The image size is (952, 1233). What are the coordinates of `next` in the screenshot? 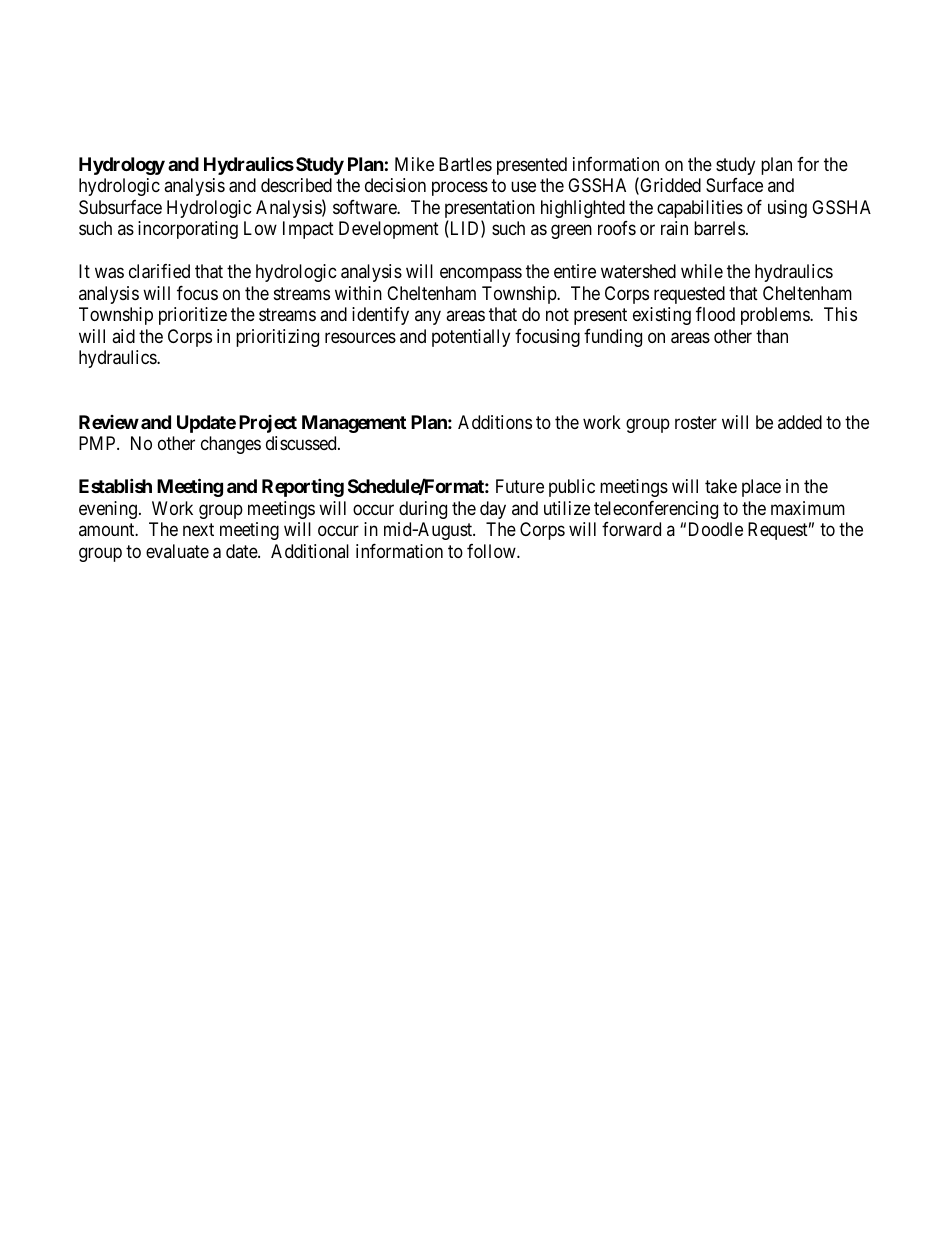 It's located at (198, 529).
